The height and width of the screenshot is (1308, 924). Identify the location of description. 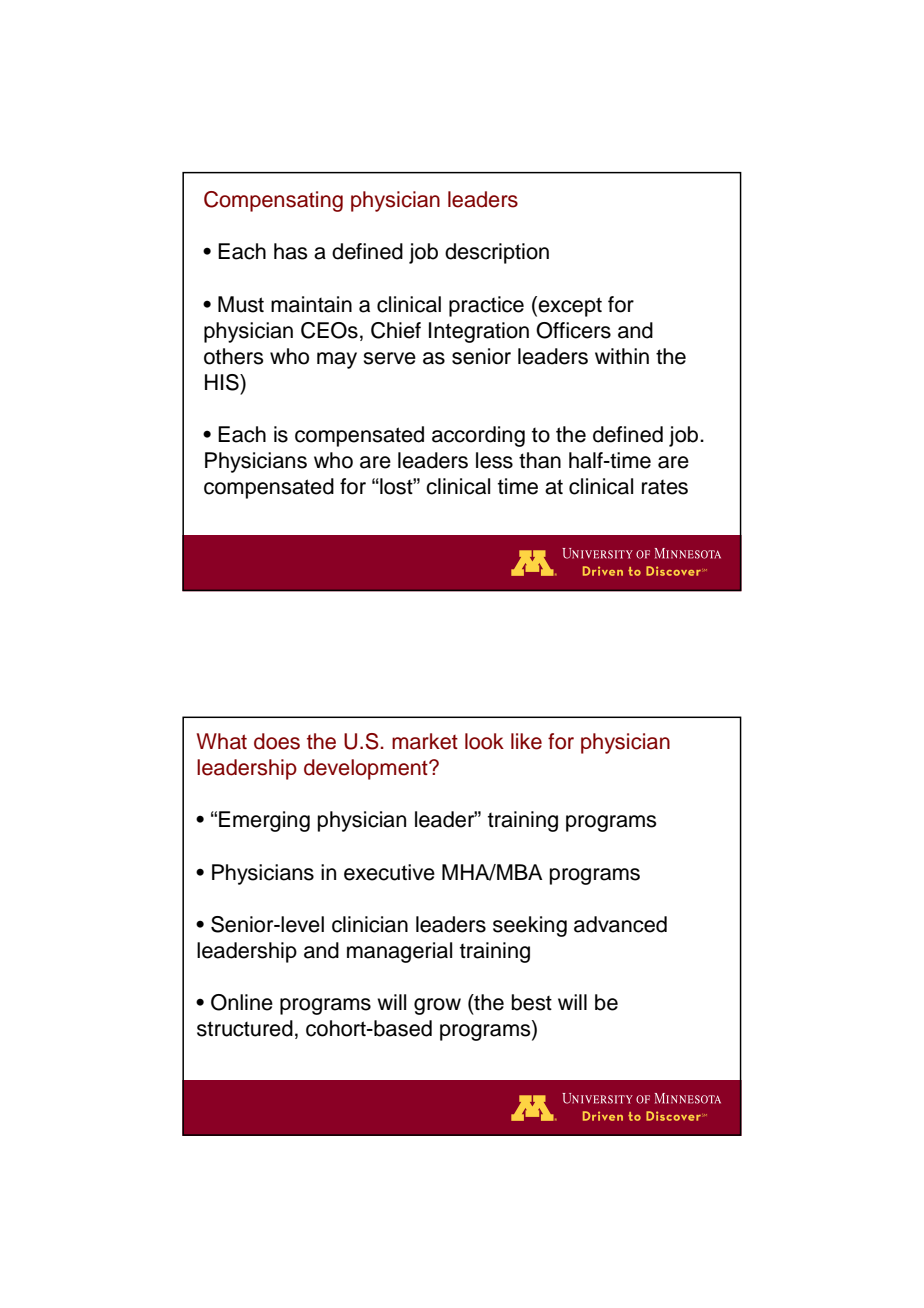
(497, 253).
